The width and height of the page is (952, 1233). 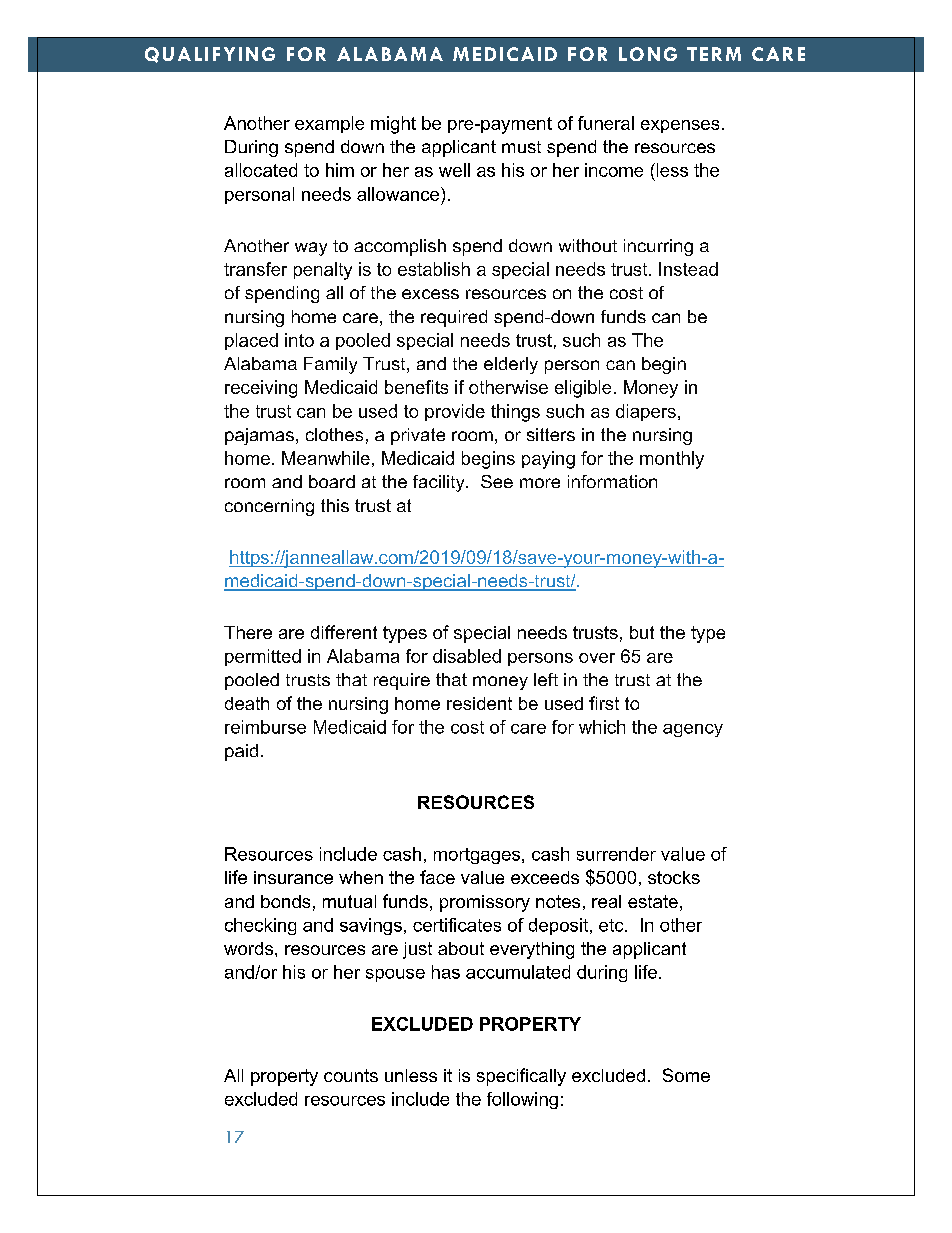 What do you see at coordinates (642, 632) in the page?
I see `but` at bounding box center [642, 632].
